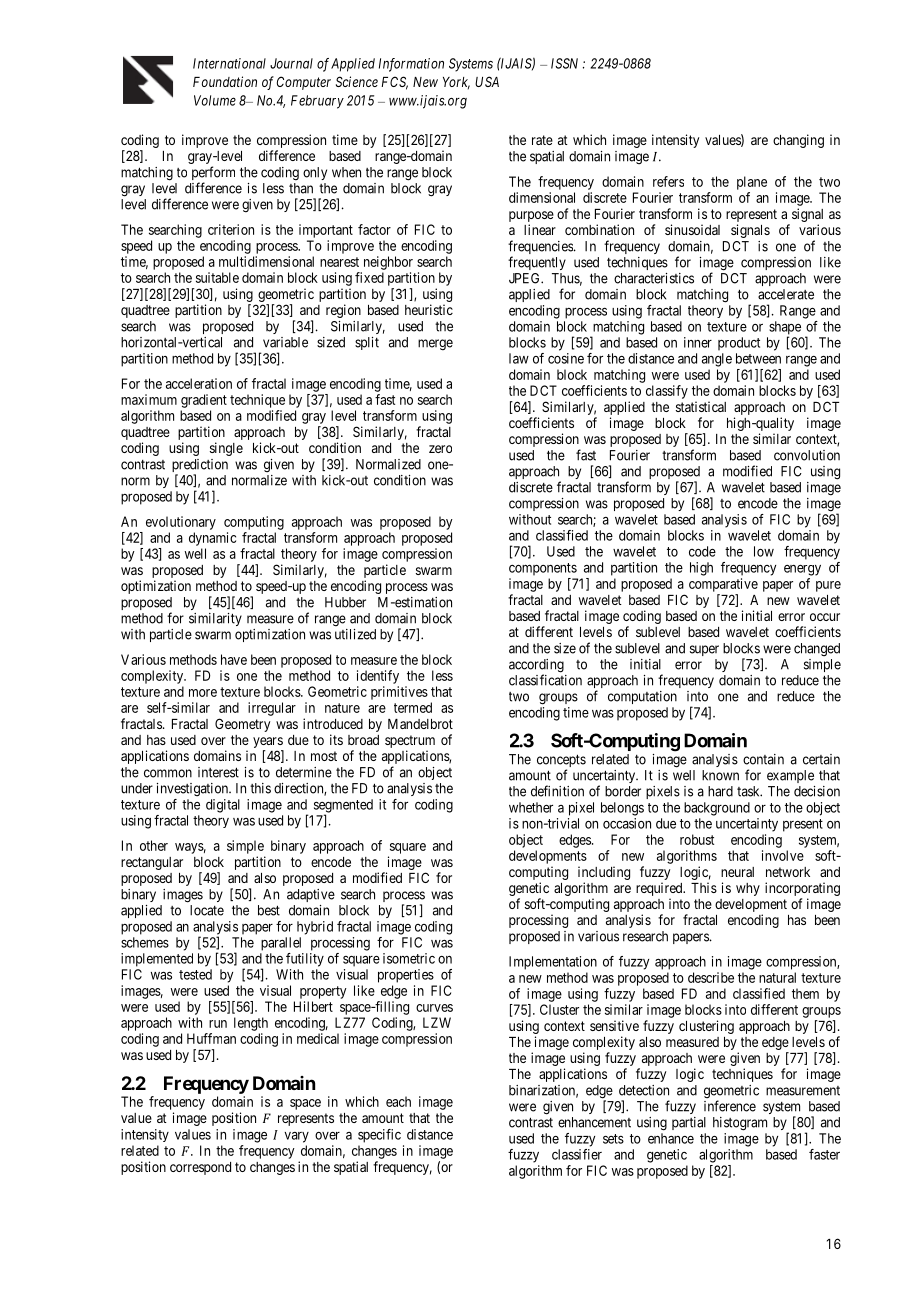  I want to click on each, so click(398, 1101).
